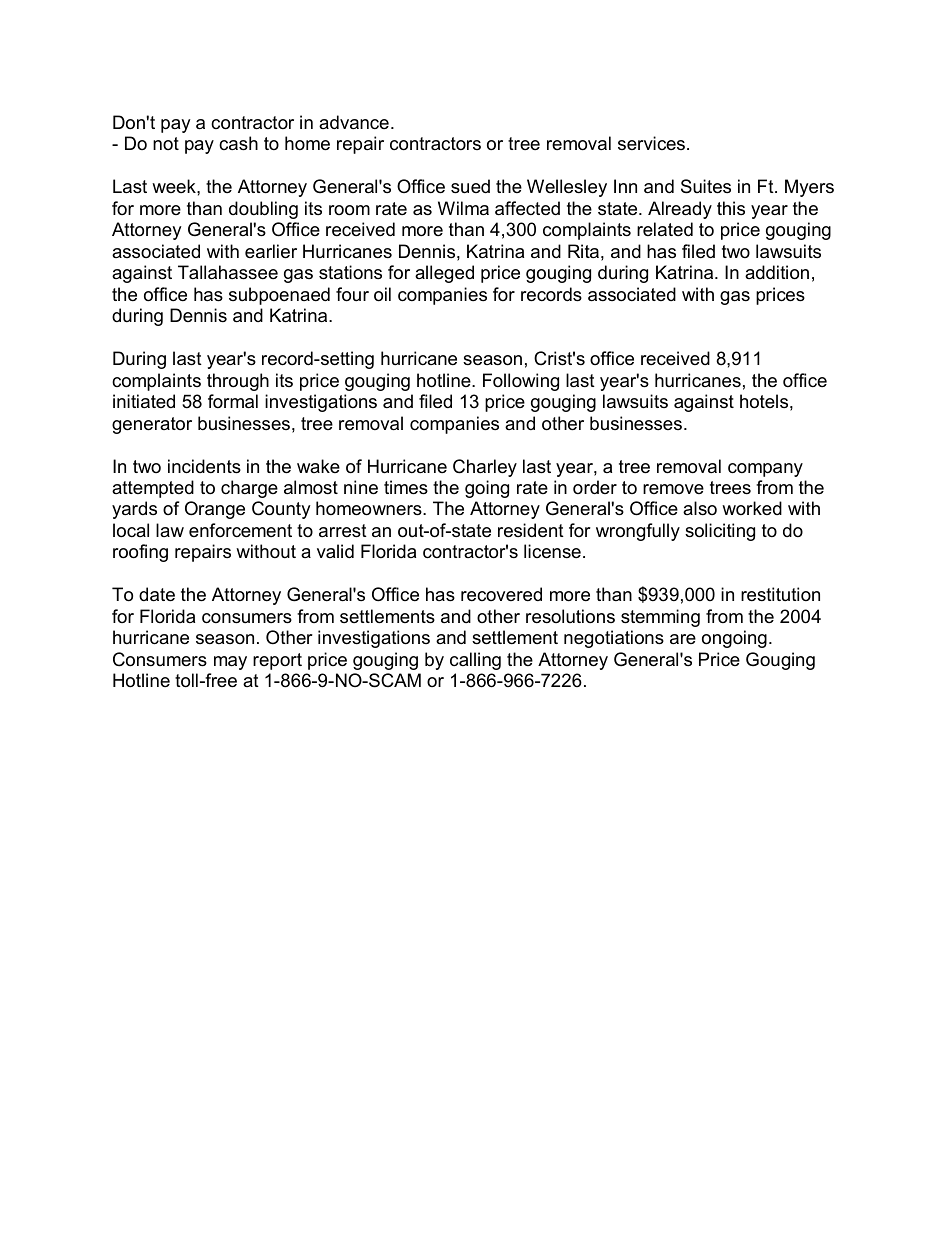  I want to click on sued, so click(470, 186).
